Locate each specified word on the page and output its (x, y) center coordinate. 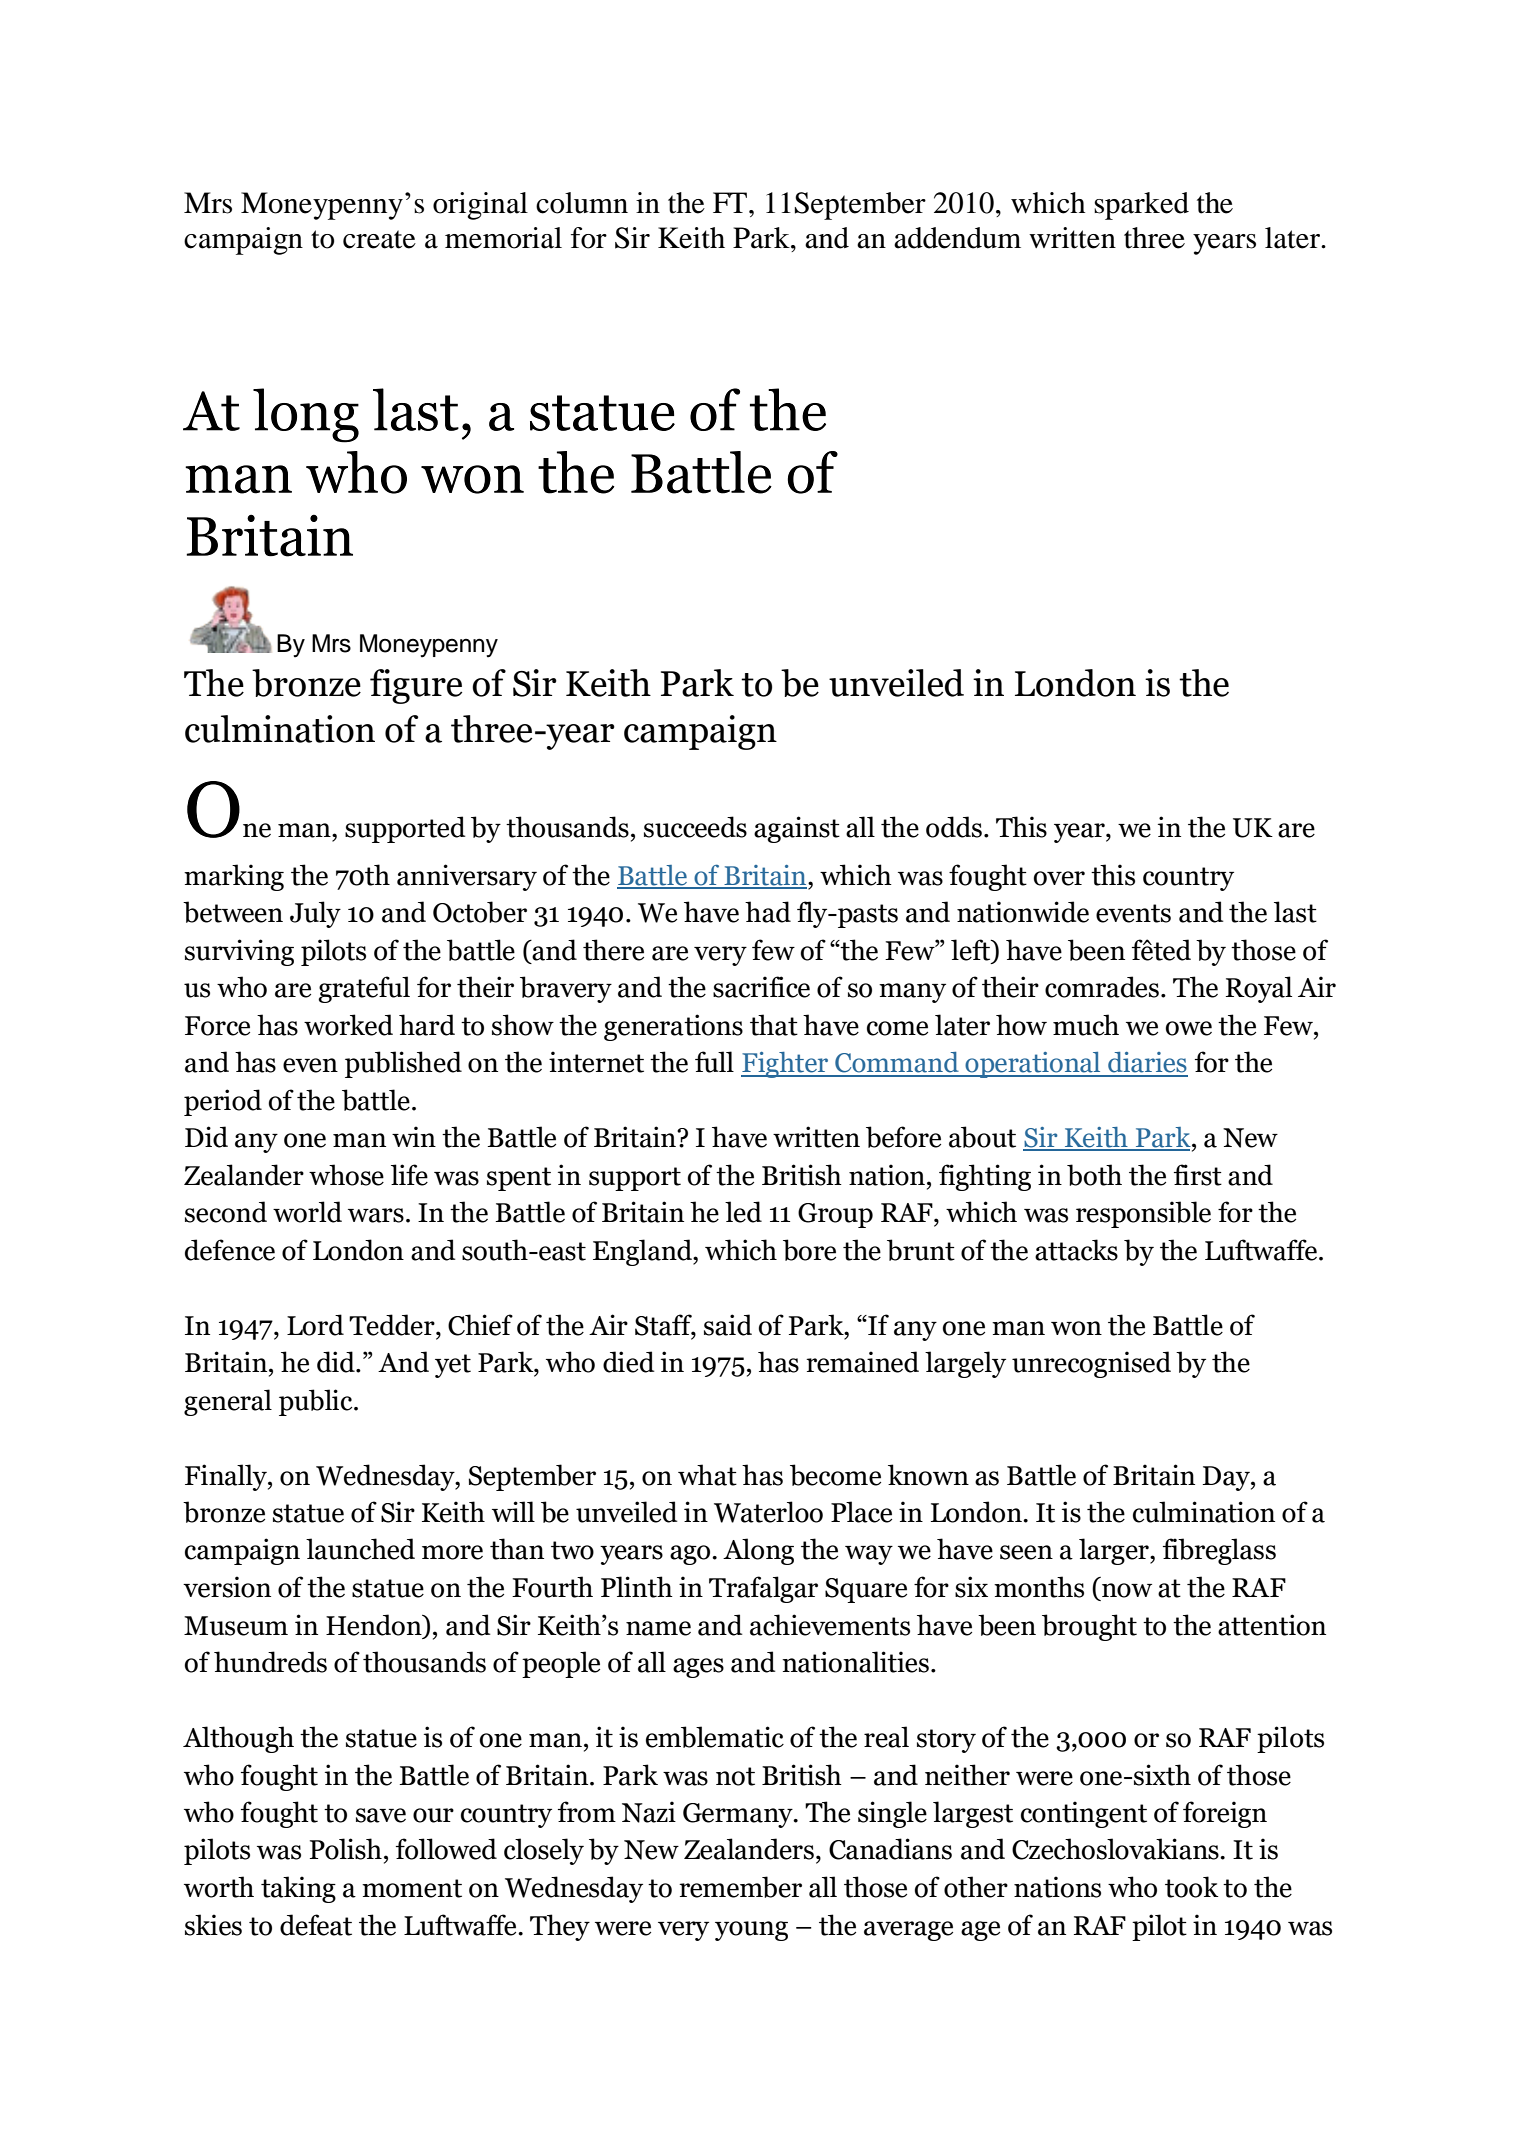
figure (416, 686)
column (582, 203)
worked (348, 1025)
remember (740, 1887)
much (1086, 1025)
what (707, 1475)
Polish (346, 1849)
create (379, 239)
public (317, 1402)
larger (1115, 1551)
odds (954, 827)
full (714, 1062)
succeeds (695, 827)
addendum (957, 238)
